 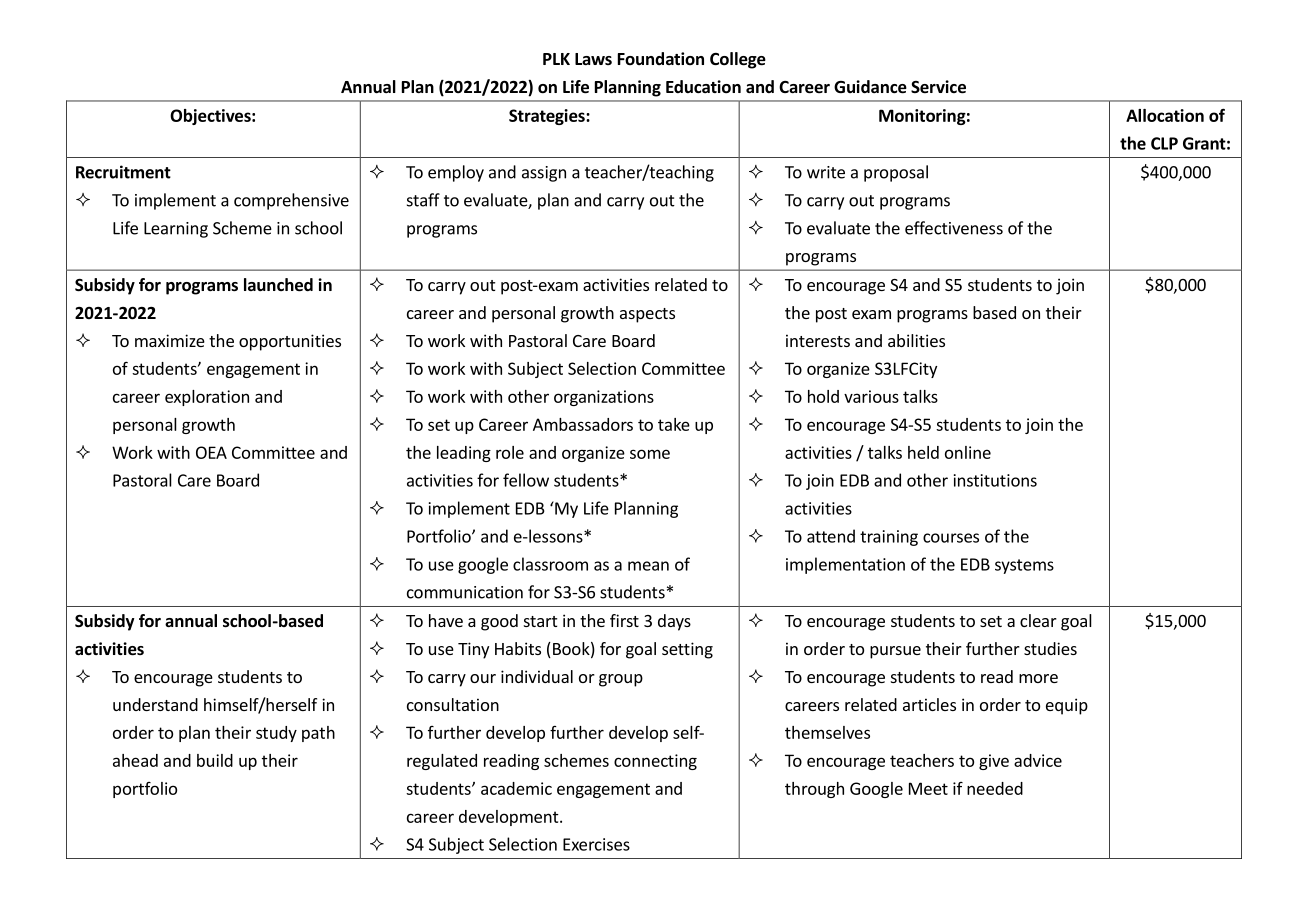 What do you see at coordinates (215, 760) in the document?
I see `build` at bounding box center [215, 760].
